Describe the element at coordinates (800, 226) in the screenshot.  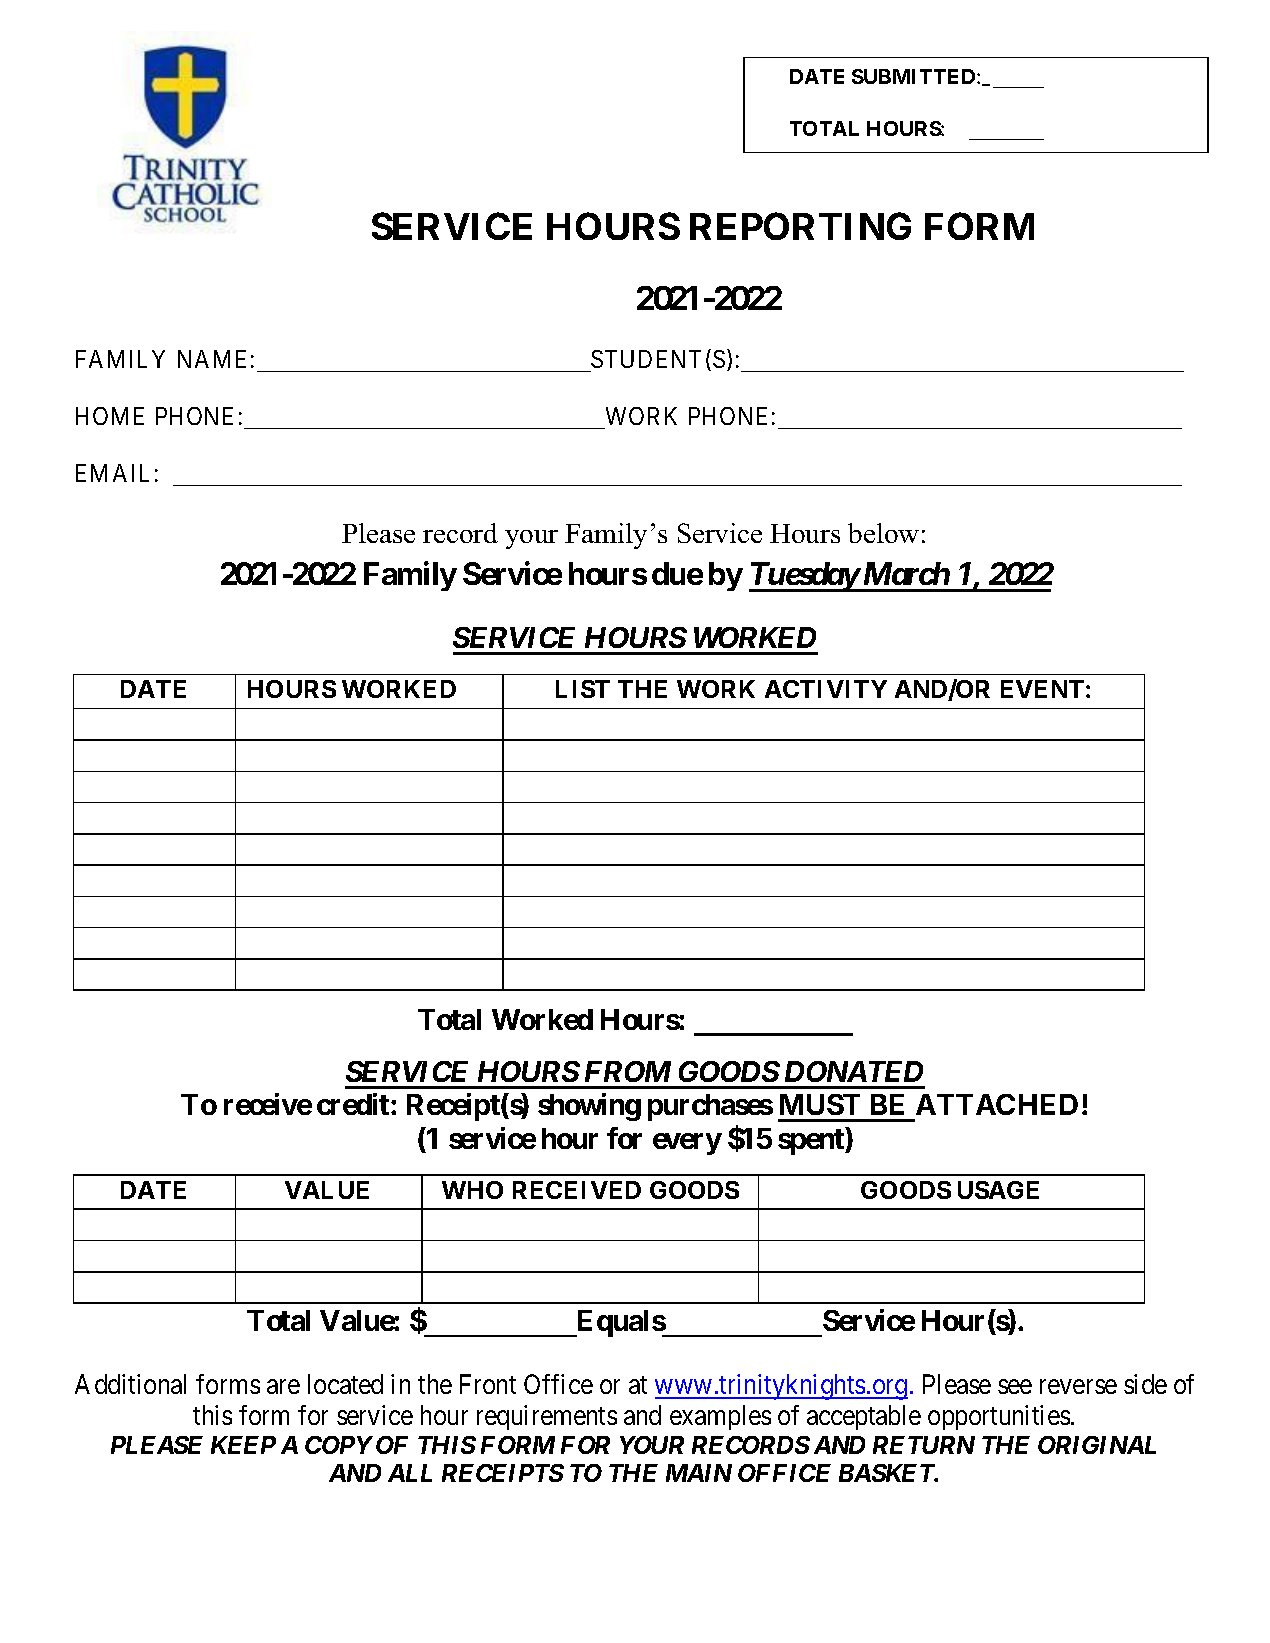
I see `REPORTING` at that location.
